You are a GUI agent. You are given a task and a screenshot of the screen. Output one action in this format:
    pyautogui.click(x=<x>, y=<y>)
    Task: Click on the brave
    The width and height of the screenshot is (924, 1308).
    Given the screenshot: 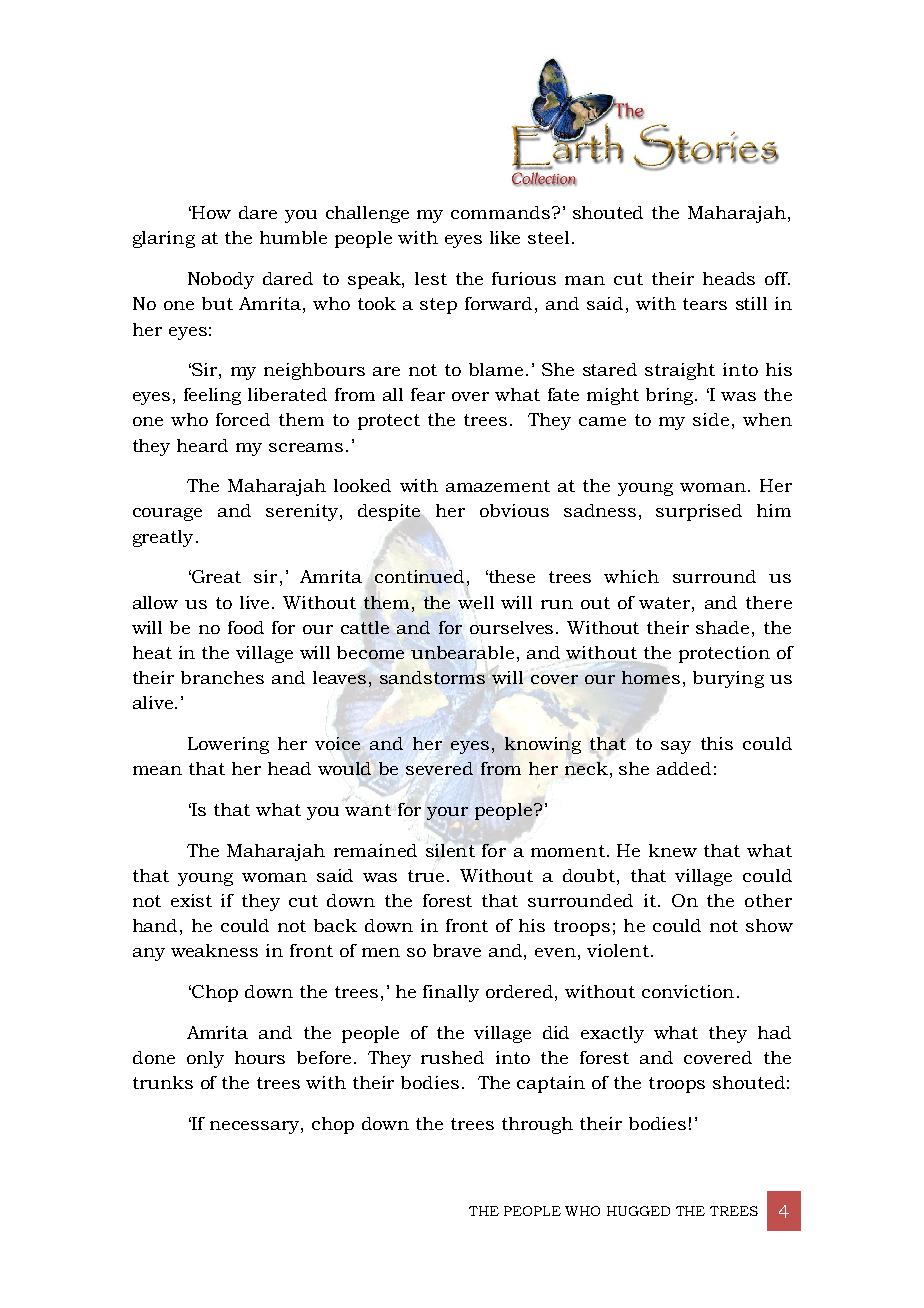 What is the action you would take?
    pyautogui.click(x=457, y=950)
